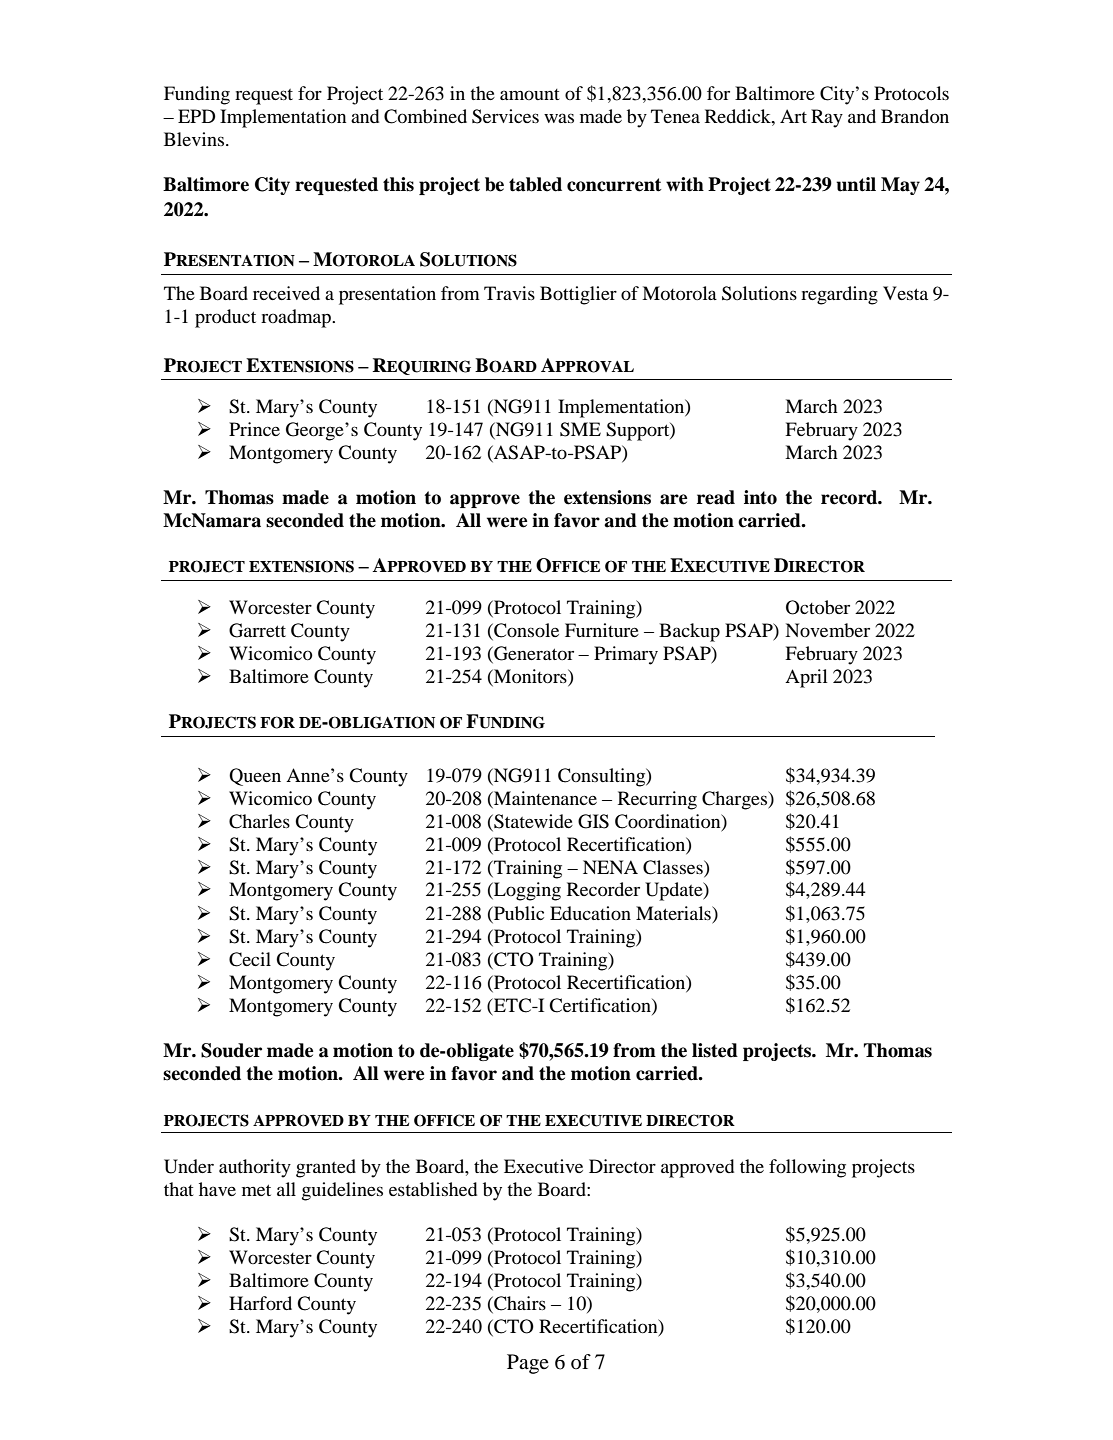 The image size is (1113, 1440). What do you see at coordinates (806, 678) in the document?
I see `April` at bounding box center [806, 678].
